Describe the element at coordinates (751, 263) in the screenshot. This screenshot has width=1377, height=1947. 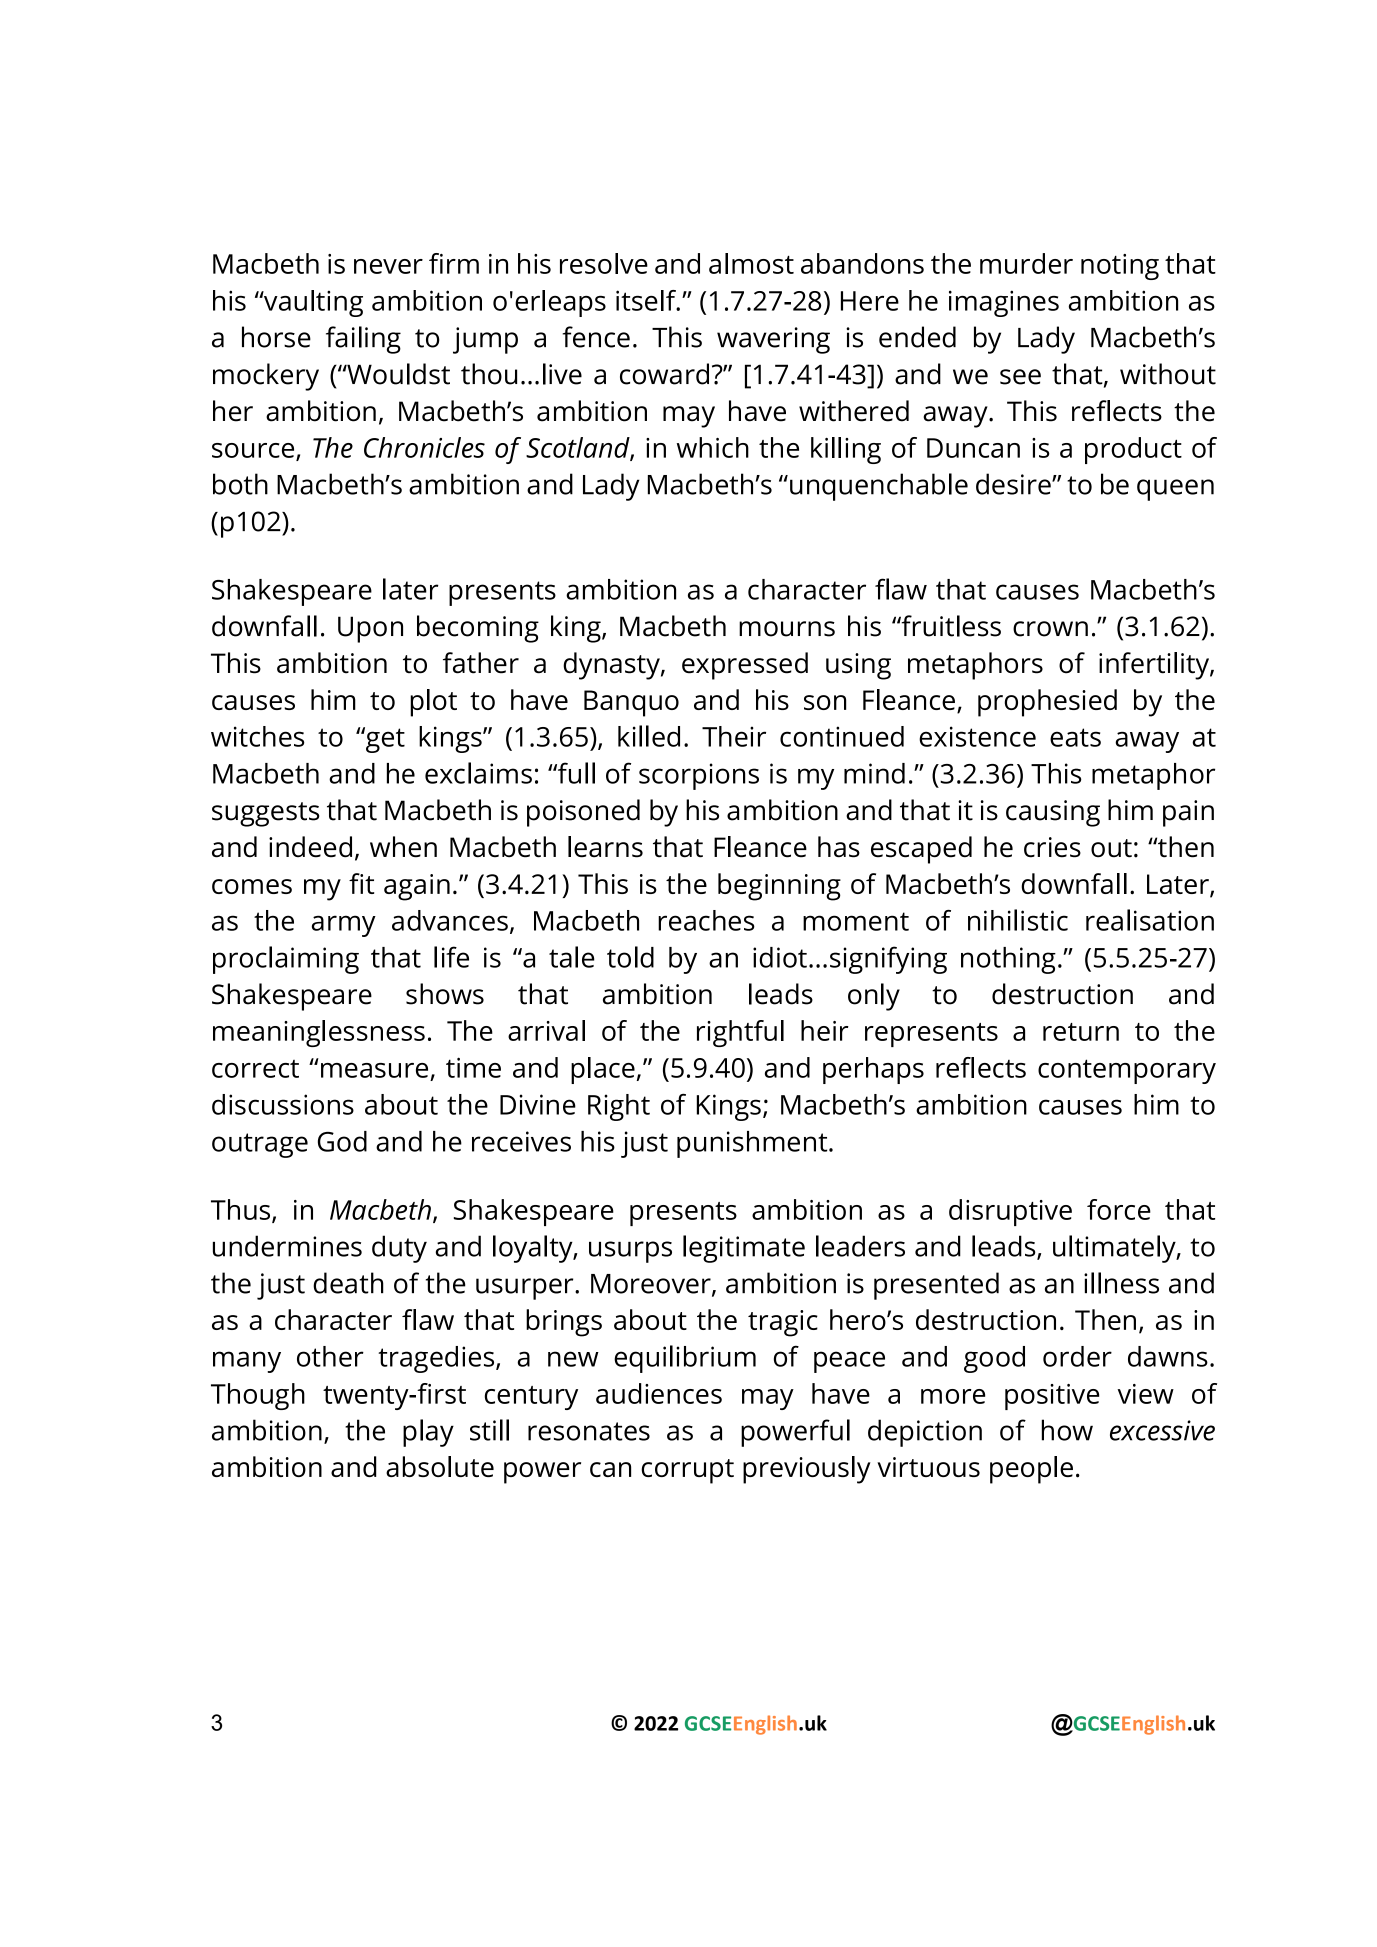
I see `almost` at that location.
